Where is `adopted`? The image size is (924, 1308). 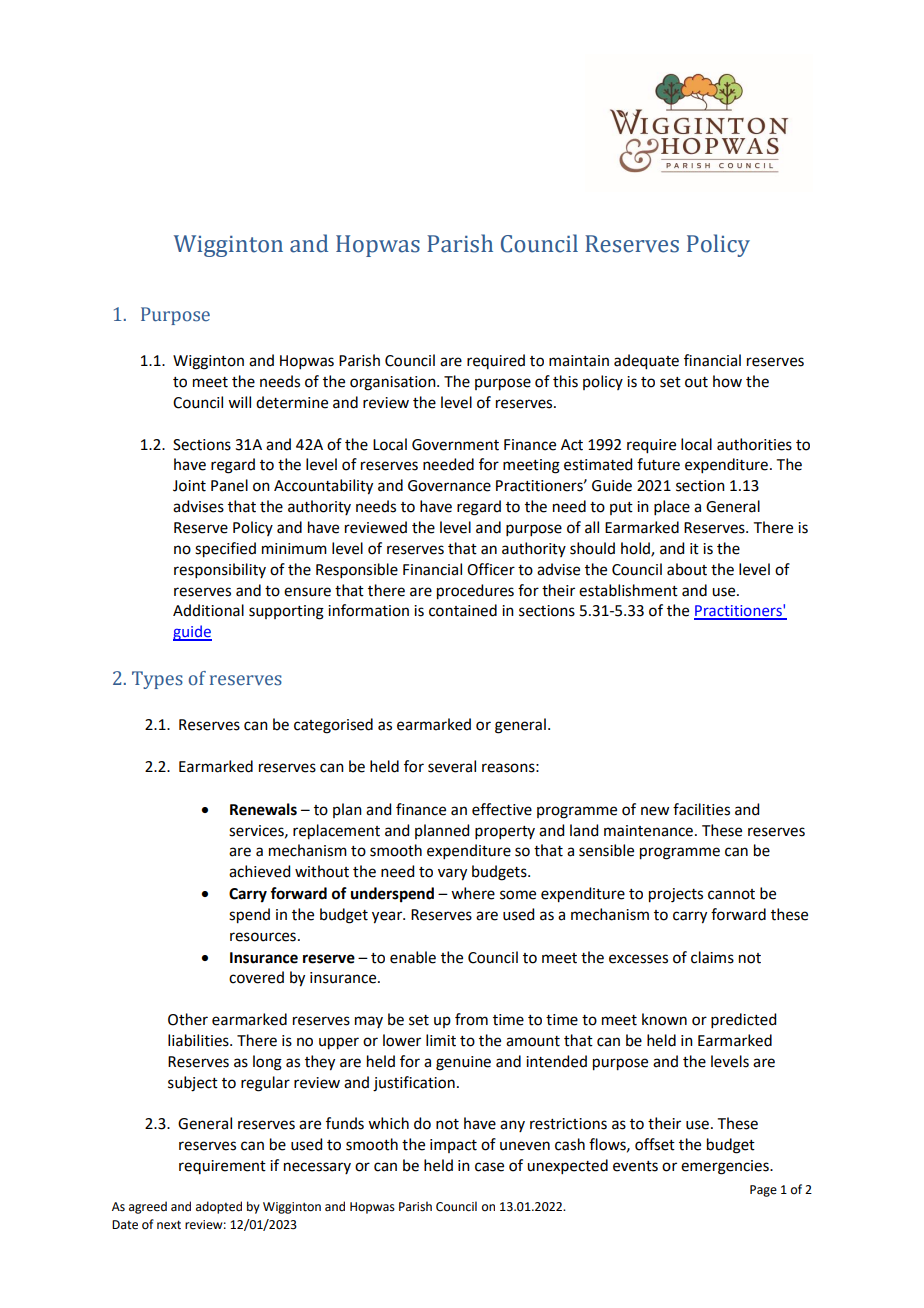 adopted is located at coordinates (219, 1207).
